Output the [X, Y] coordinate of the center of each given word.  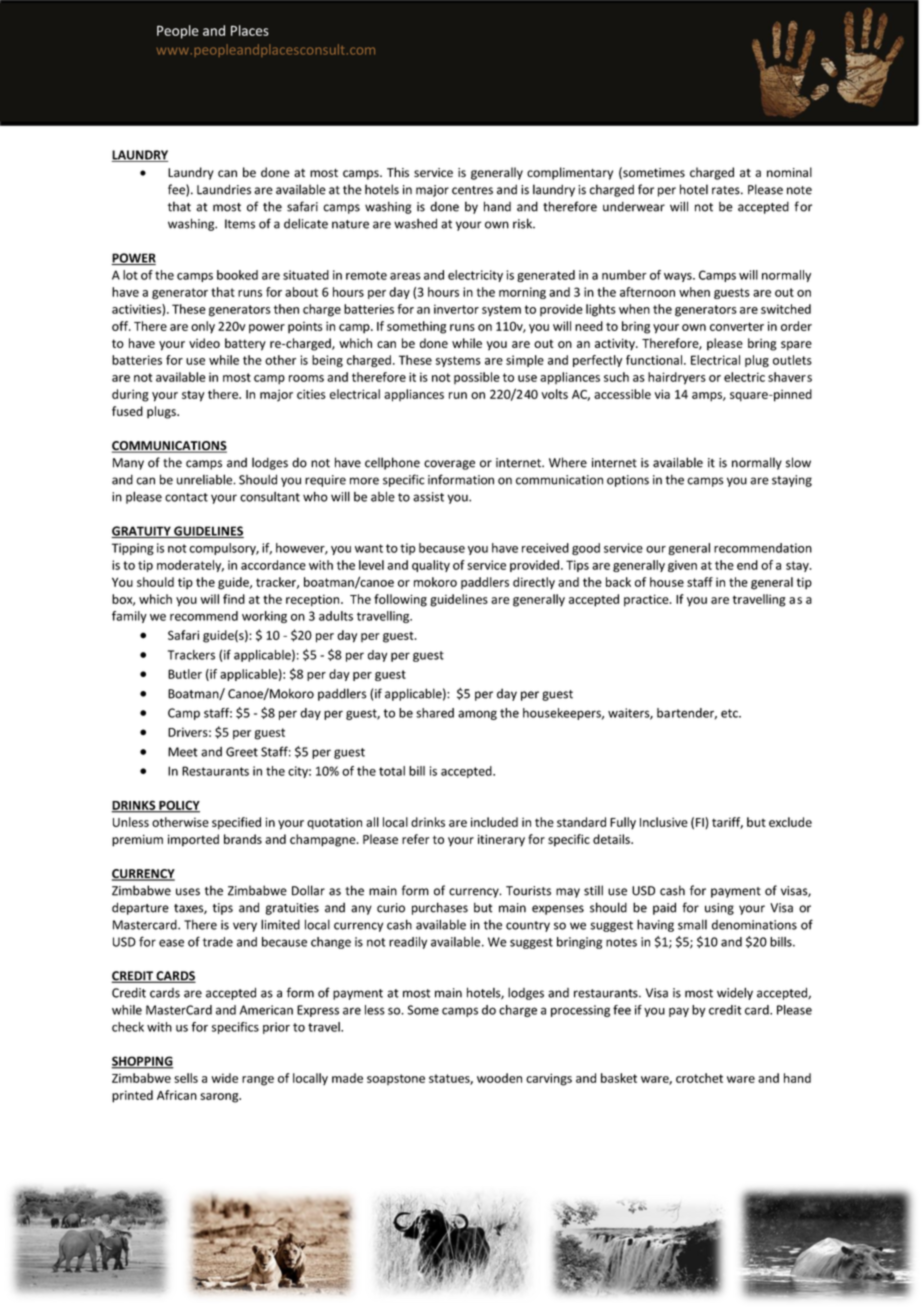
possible [477, 378]
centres [472, 190]
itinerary [501, 840]
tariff [727, 823]
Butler [185, 674]
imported [193, 840]
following [400, 600]
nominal [789, 172]
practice [647, 600]
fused [127, 411]
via [662, 394]
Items [240, 224]
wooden [499, 1078]
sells [186, 1078]
